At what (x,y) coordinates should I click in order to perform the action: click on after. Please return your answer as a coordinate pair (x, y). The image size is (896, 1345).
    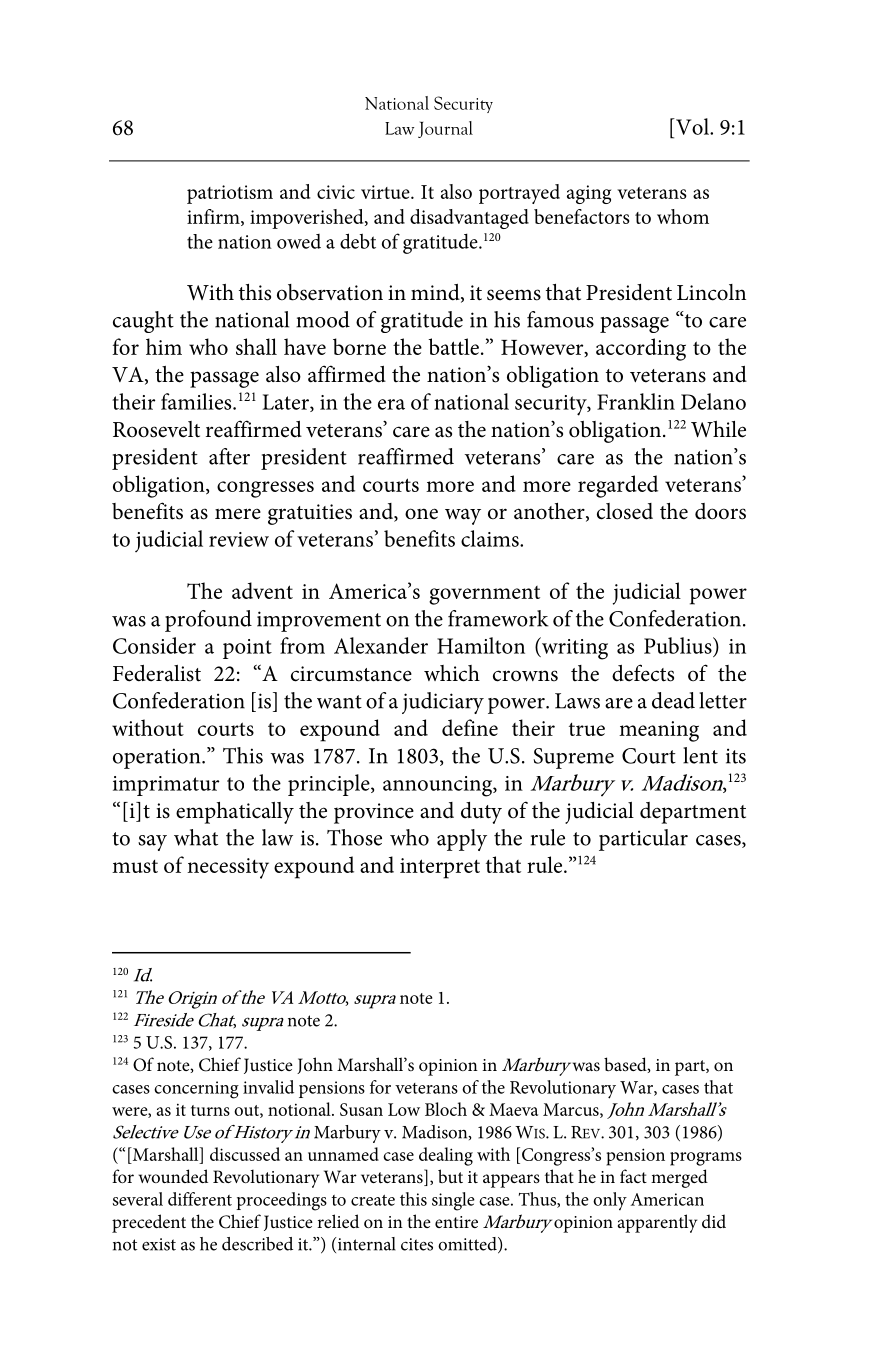
    Looking at the image, I should click on (229, 456).
